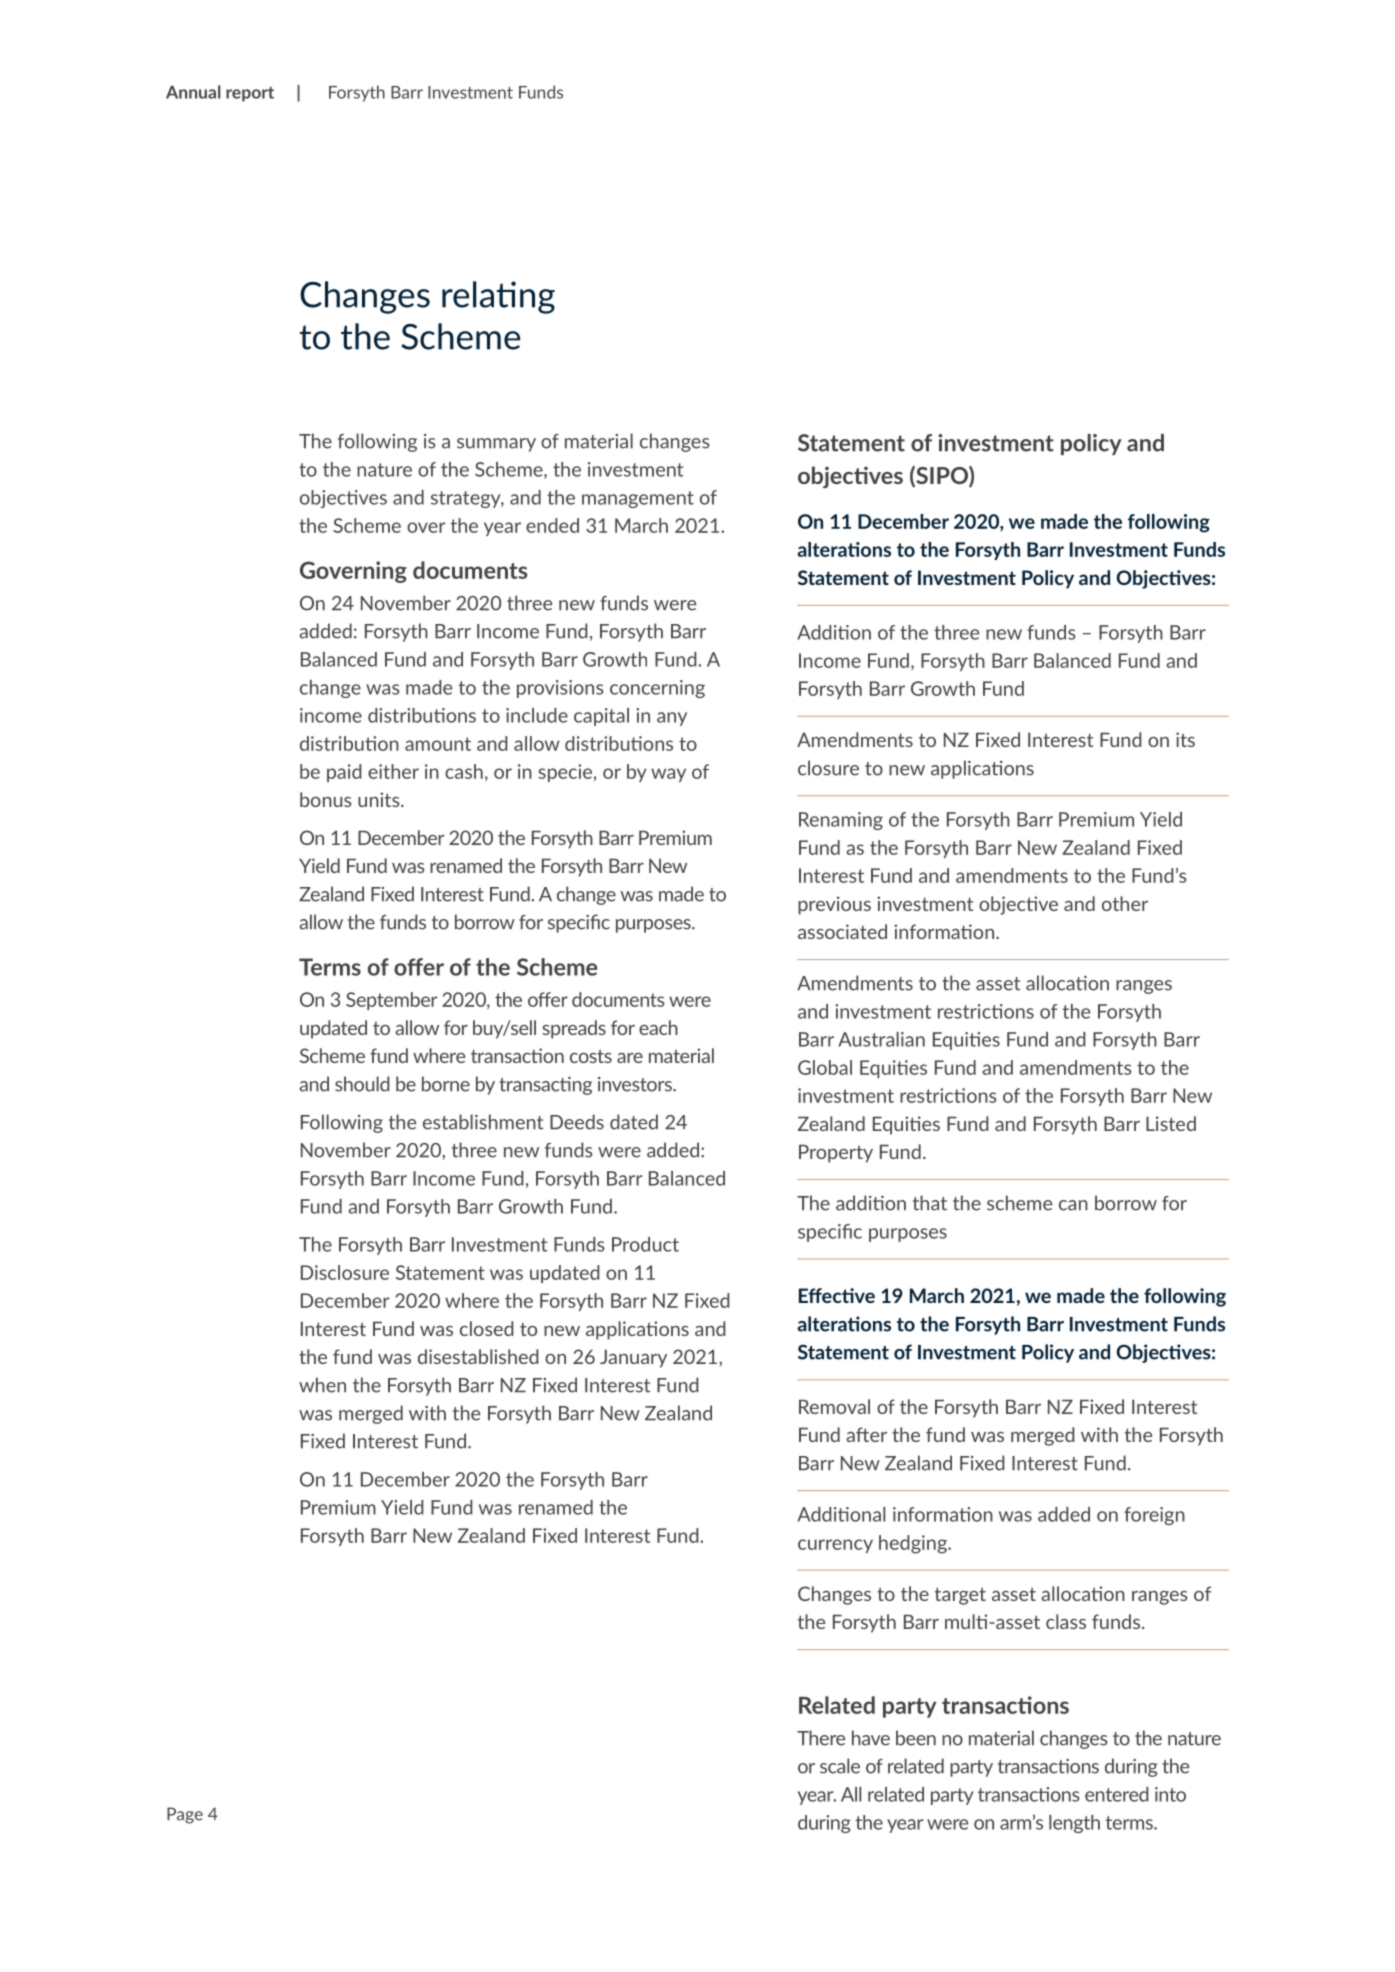 This page has height=1972, width=1395. What do you see at coordinates (250, 94) in the page?
I see `report` at bounding box center [250, 94].
